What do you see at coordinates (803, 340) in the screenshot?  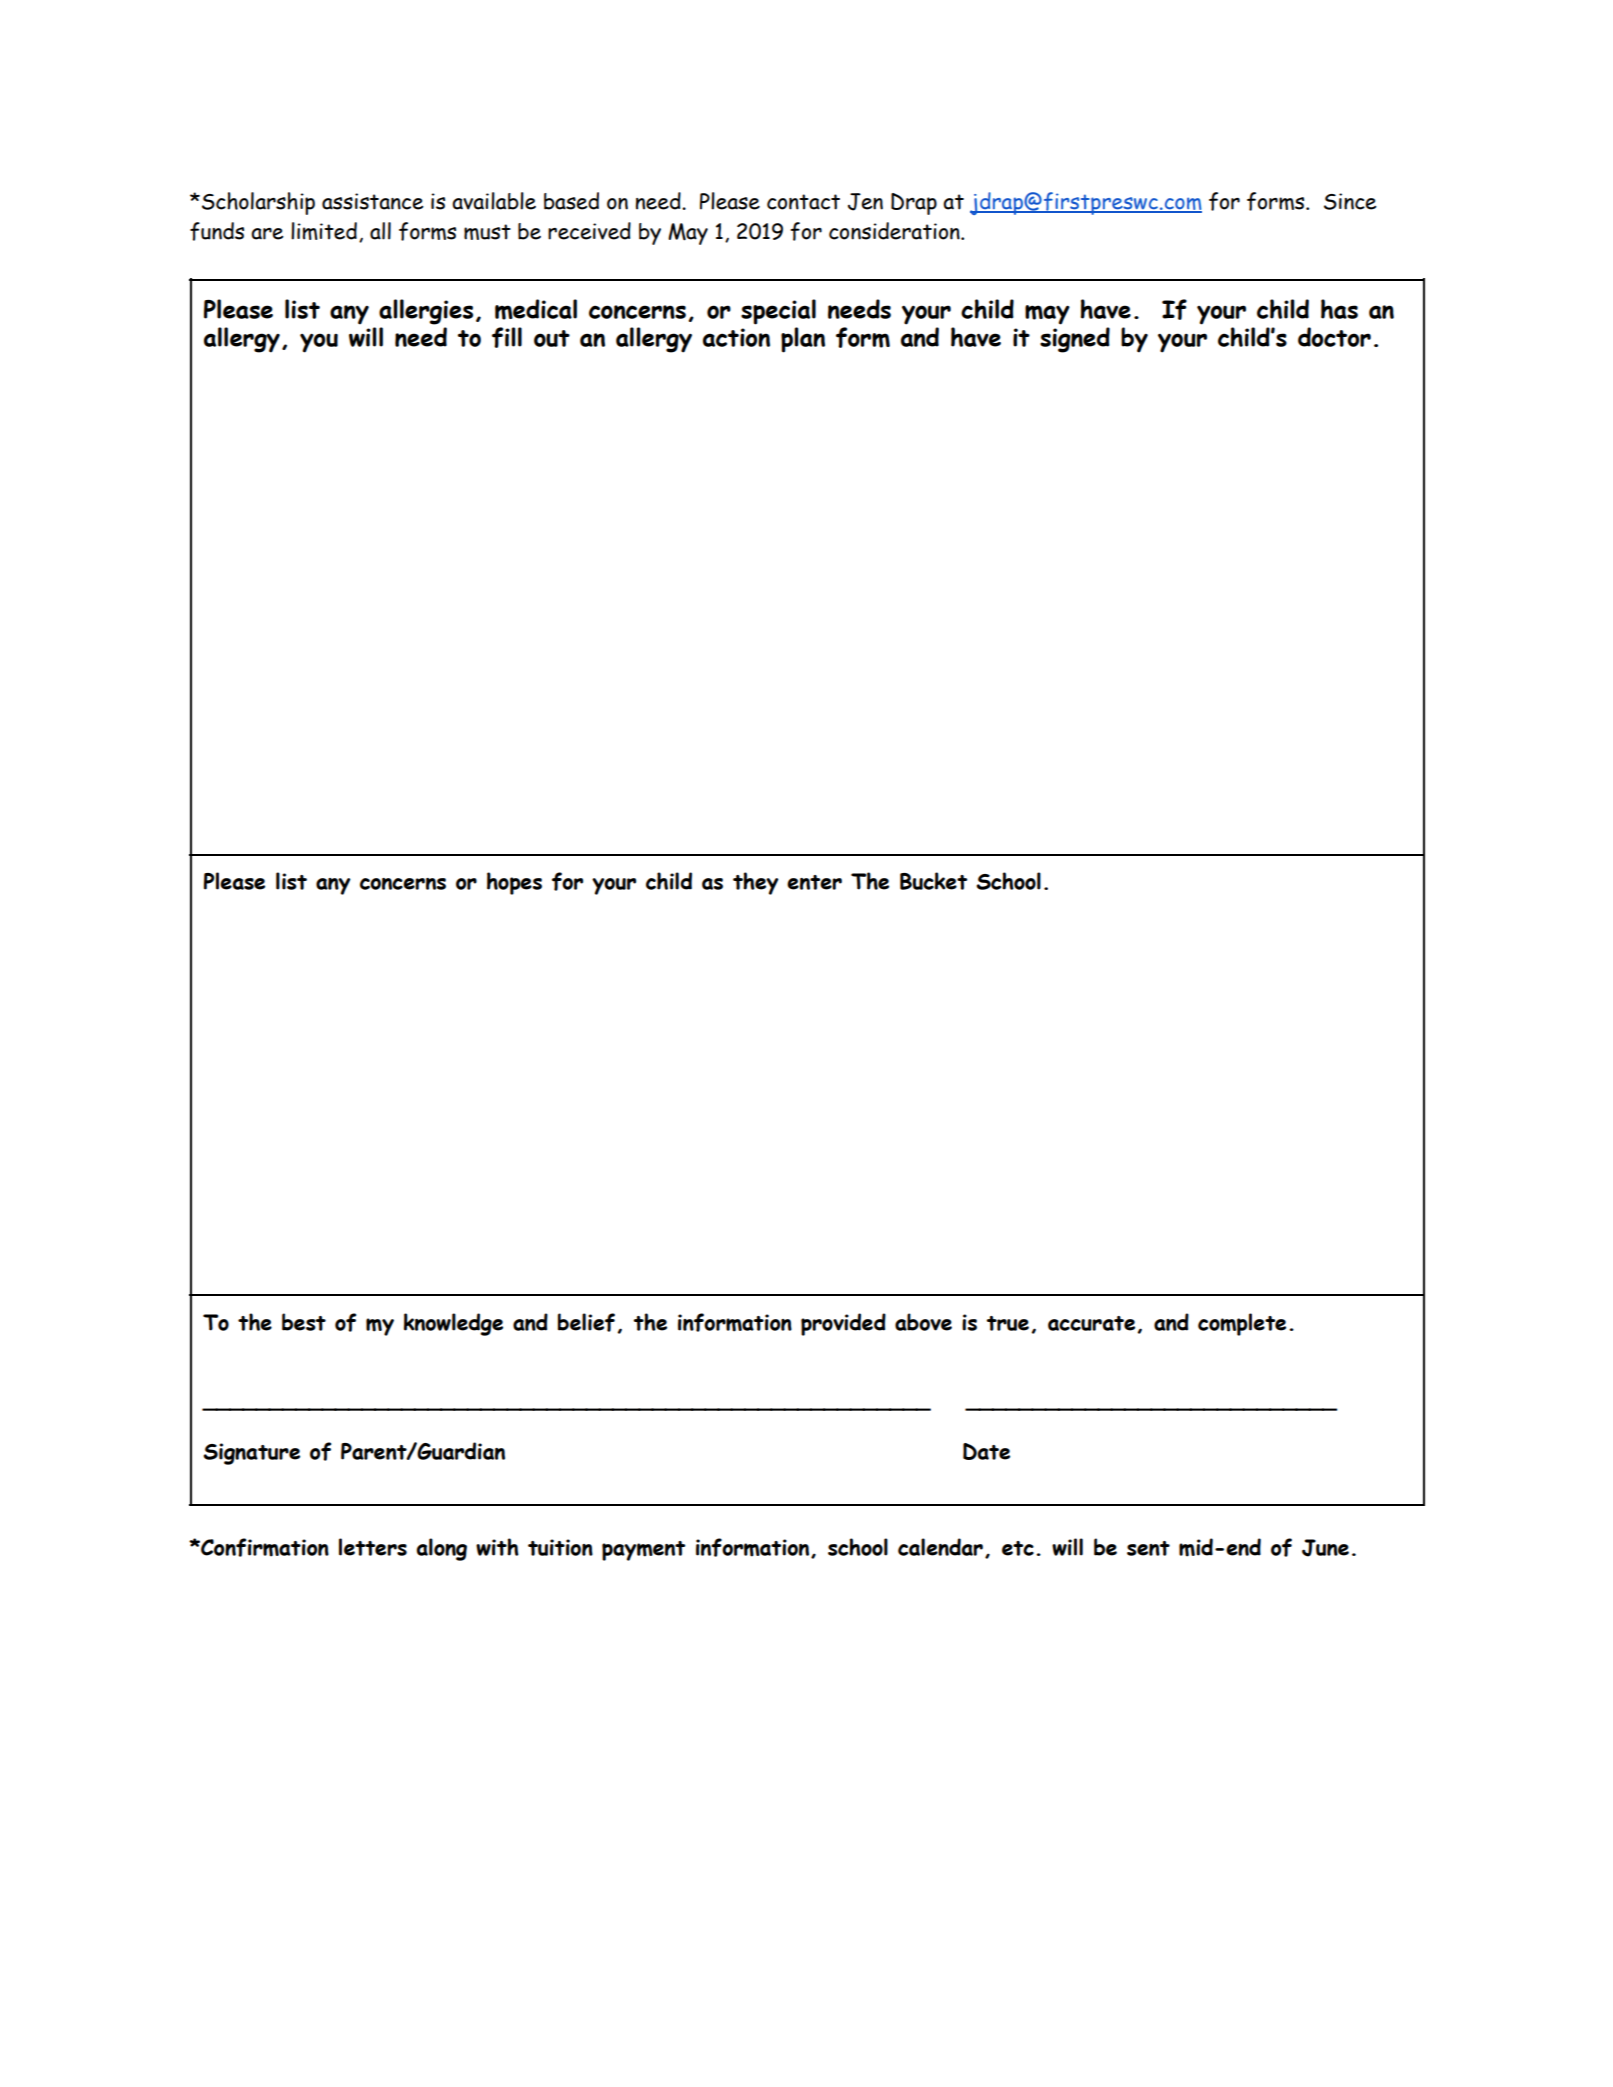 I see `plan` at bounding box center [803, 340].
